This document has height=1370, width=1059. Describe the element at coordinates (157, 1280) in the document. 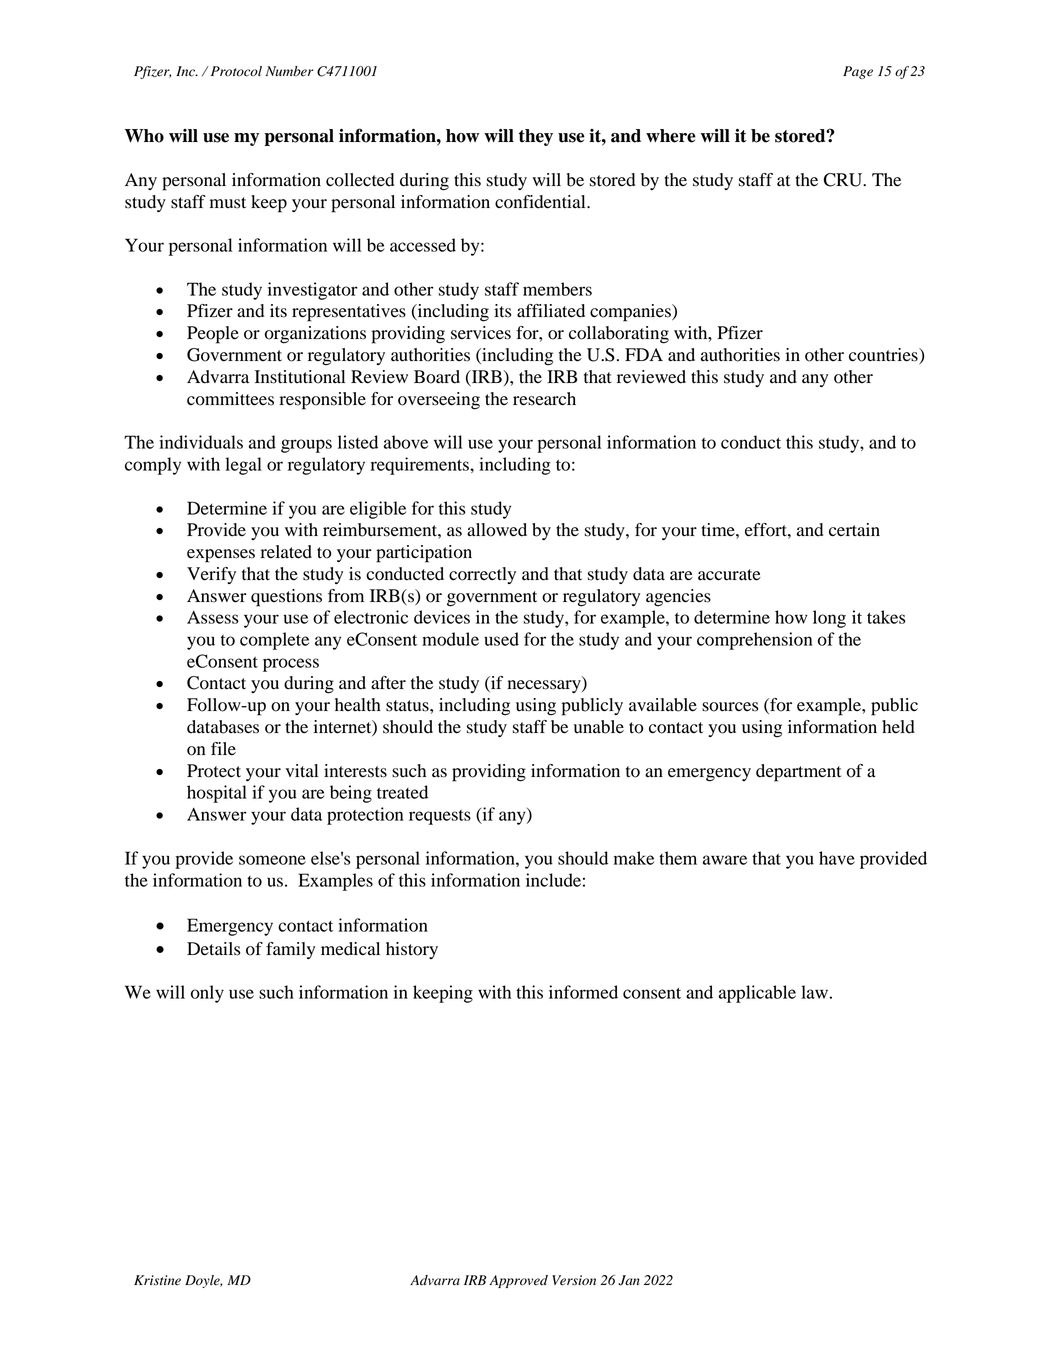

I see `Kristine` at that location.
